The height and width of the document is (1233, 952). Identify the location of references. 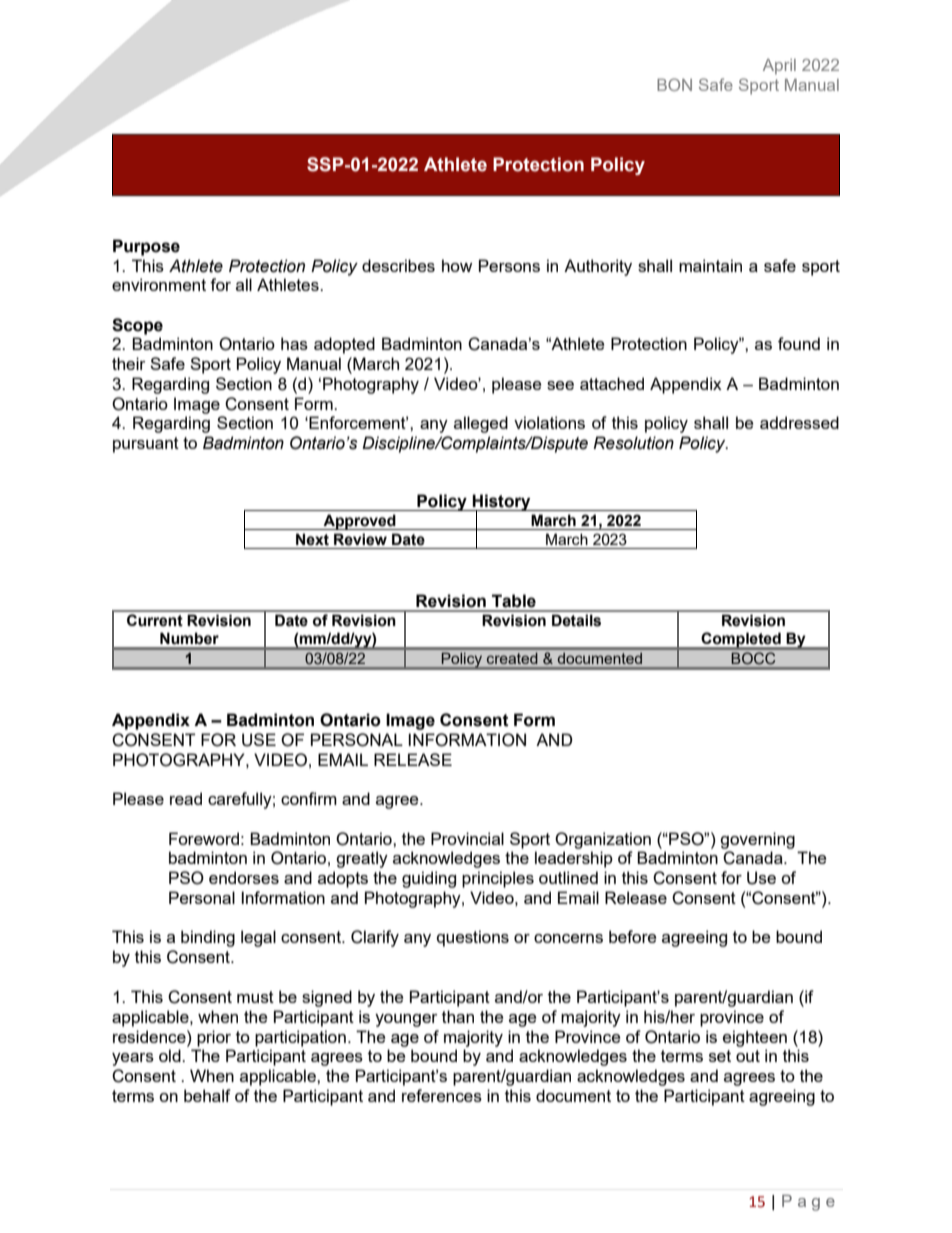
(442, 1095).
